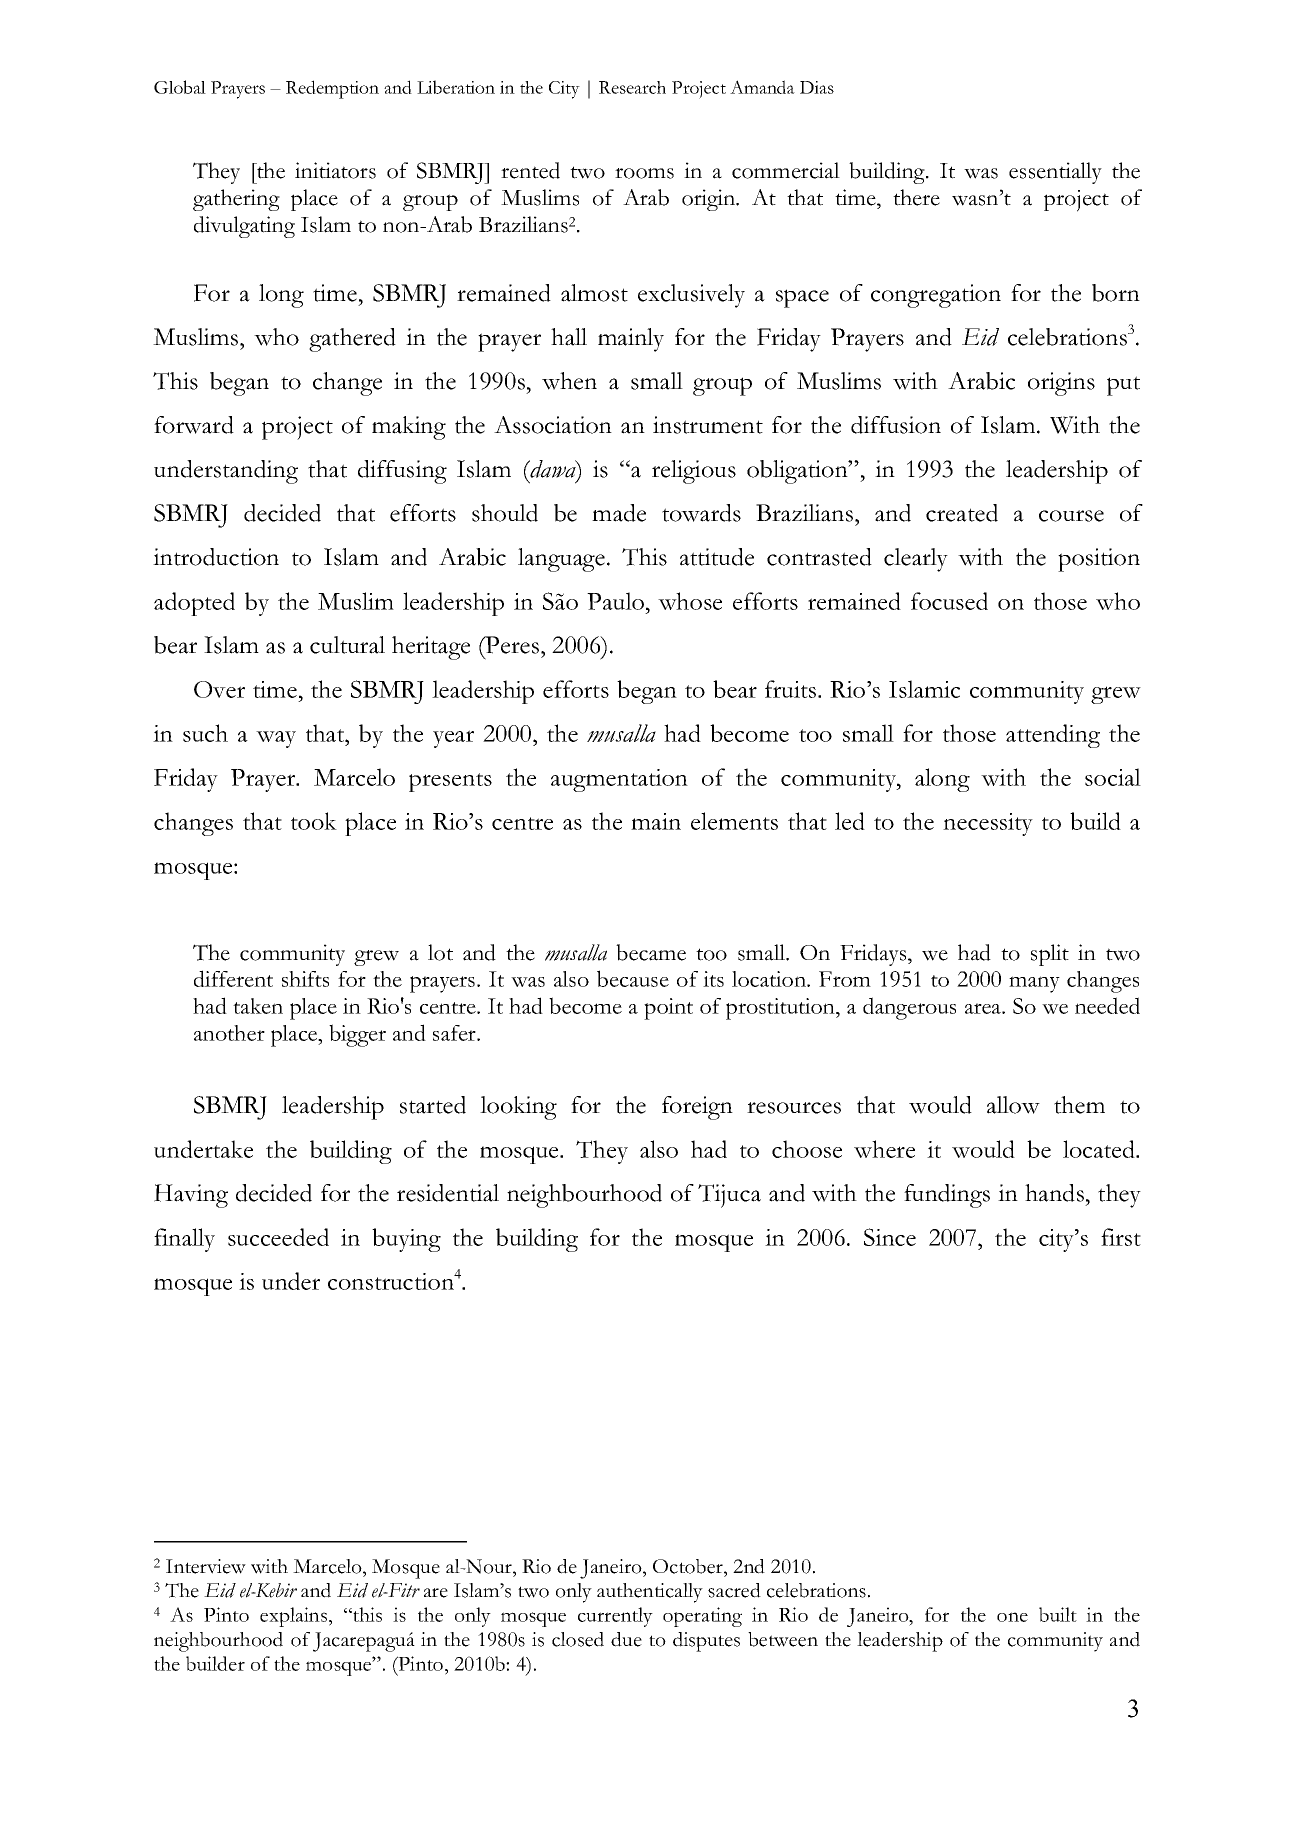  What do you see at coordinates (206, 1566) in the screenshot?
I see `Interview` at bounding box center [206, 1566].
